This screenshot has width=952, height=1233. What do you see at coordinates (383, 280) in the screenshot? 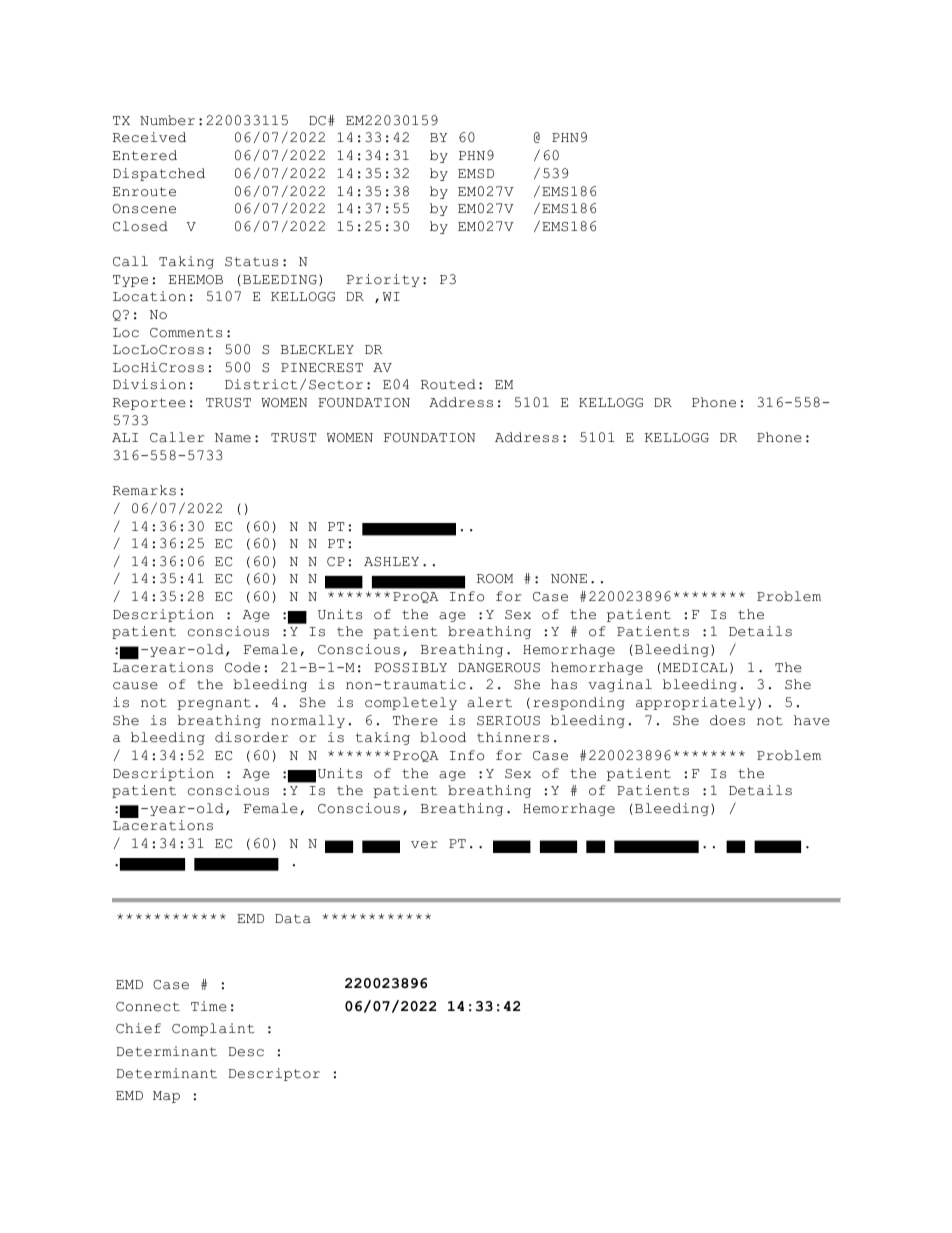
I see `Priority` at bounding box center [383, 280].
